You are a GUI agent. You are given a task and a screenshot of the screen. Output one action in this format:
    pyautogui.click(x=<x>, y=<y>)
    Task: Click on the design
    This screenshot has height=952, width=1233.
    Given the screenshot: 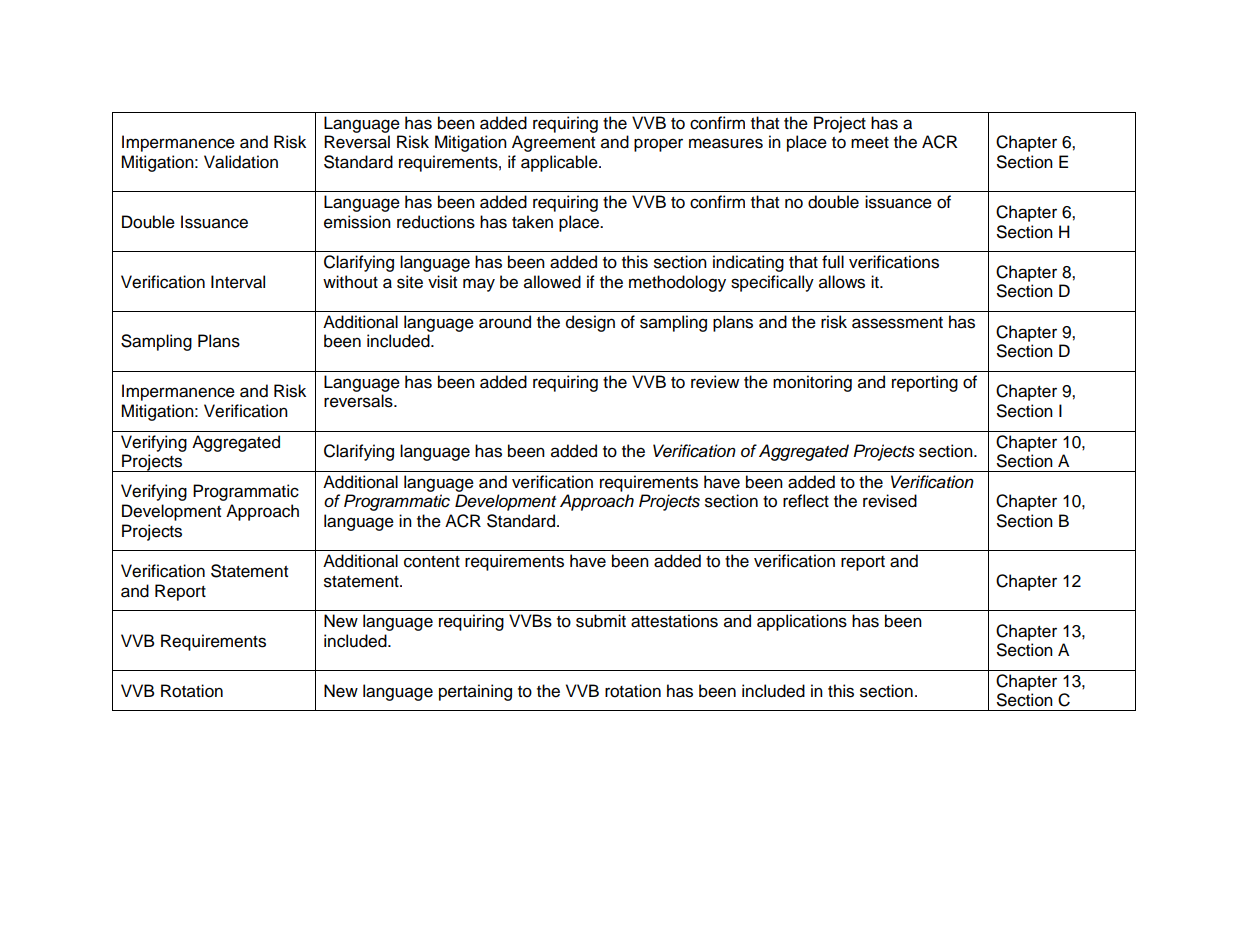 What is the action you would take?
    pyautogui.click(x=590, y=323)
